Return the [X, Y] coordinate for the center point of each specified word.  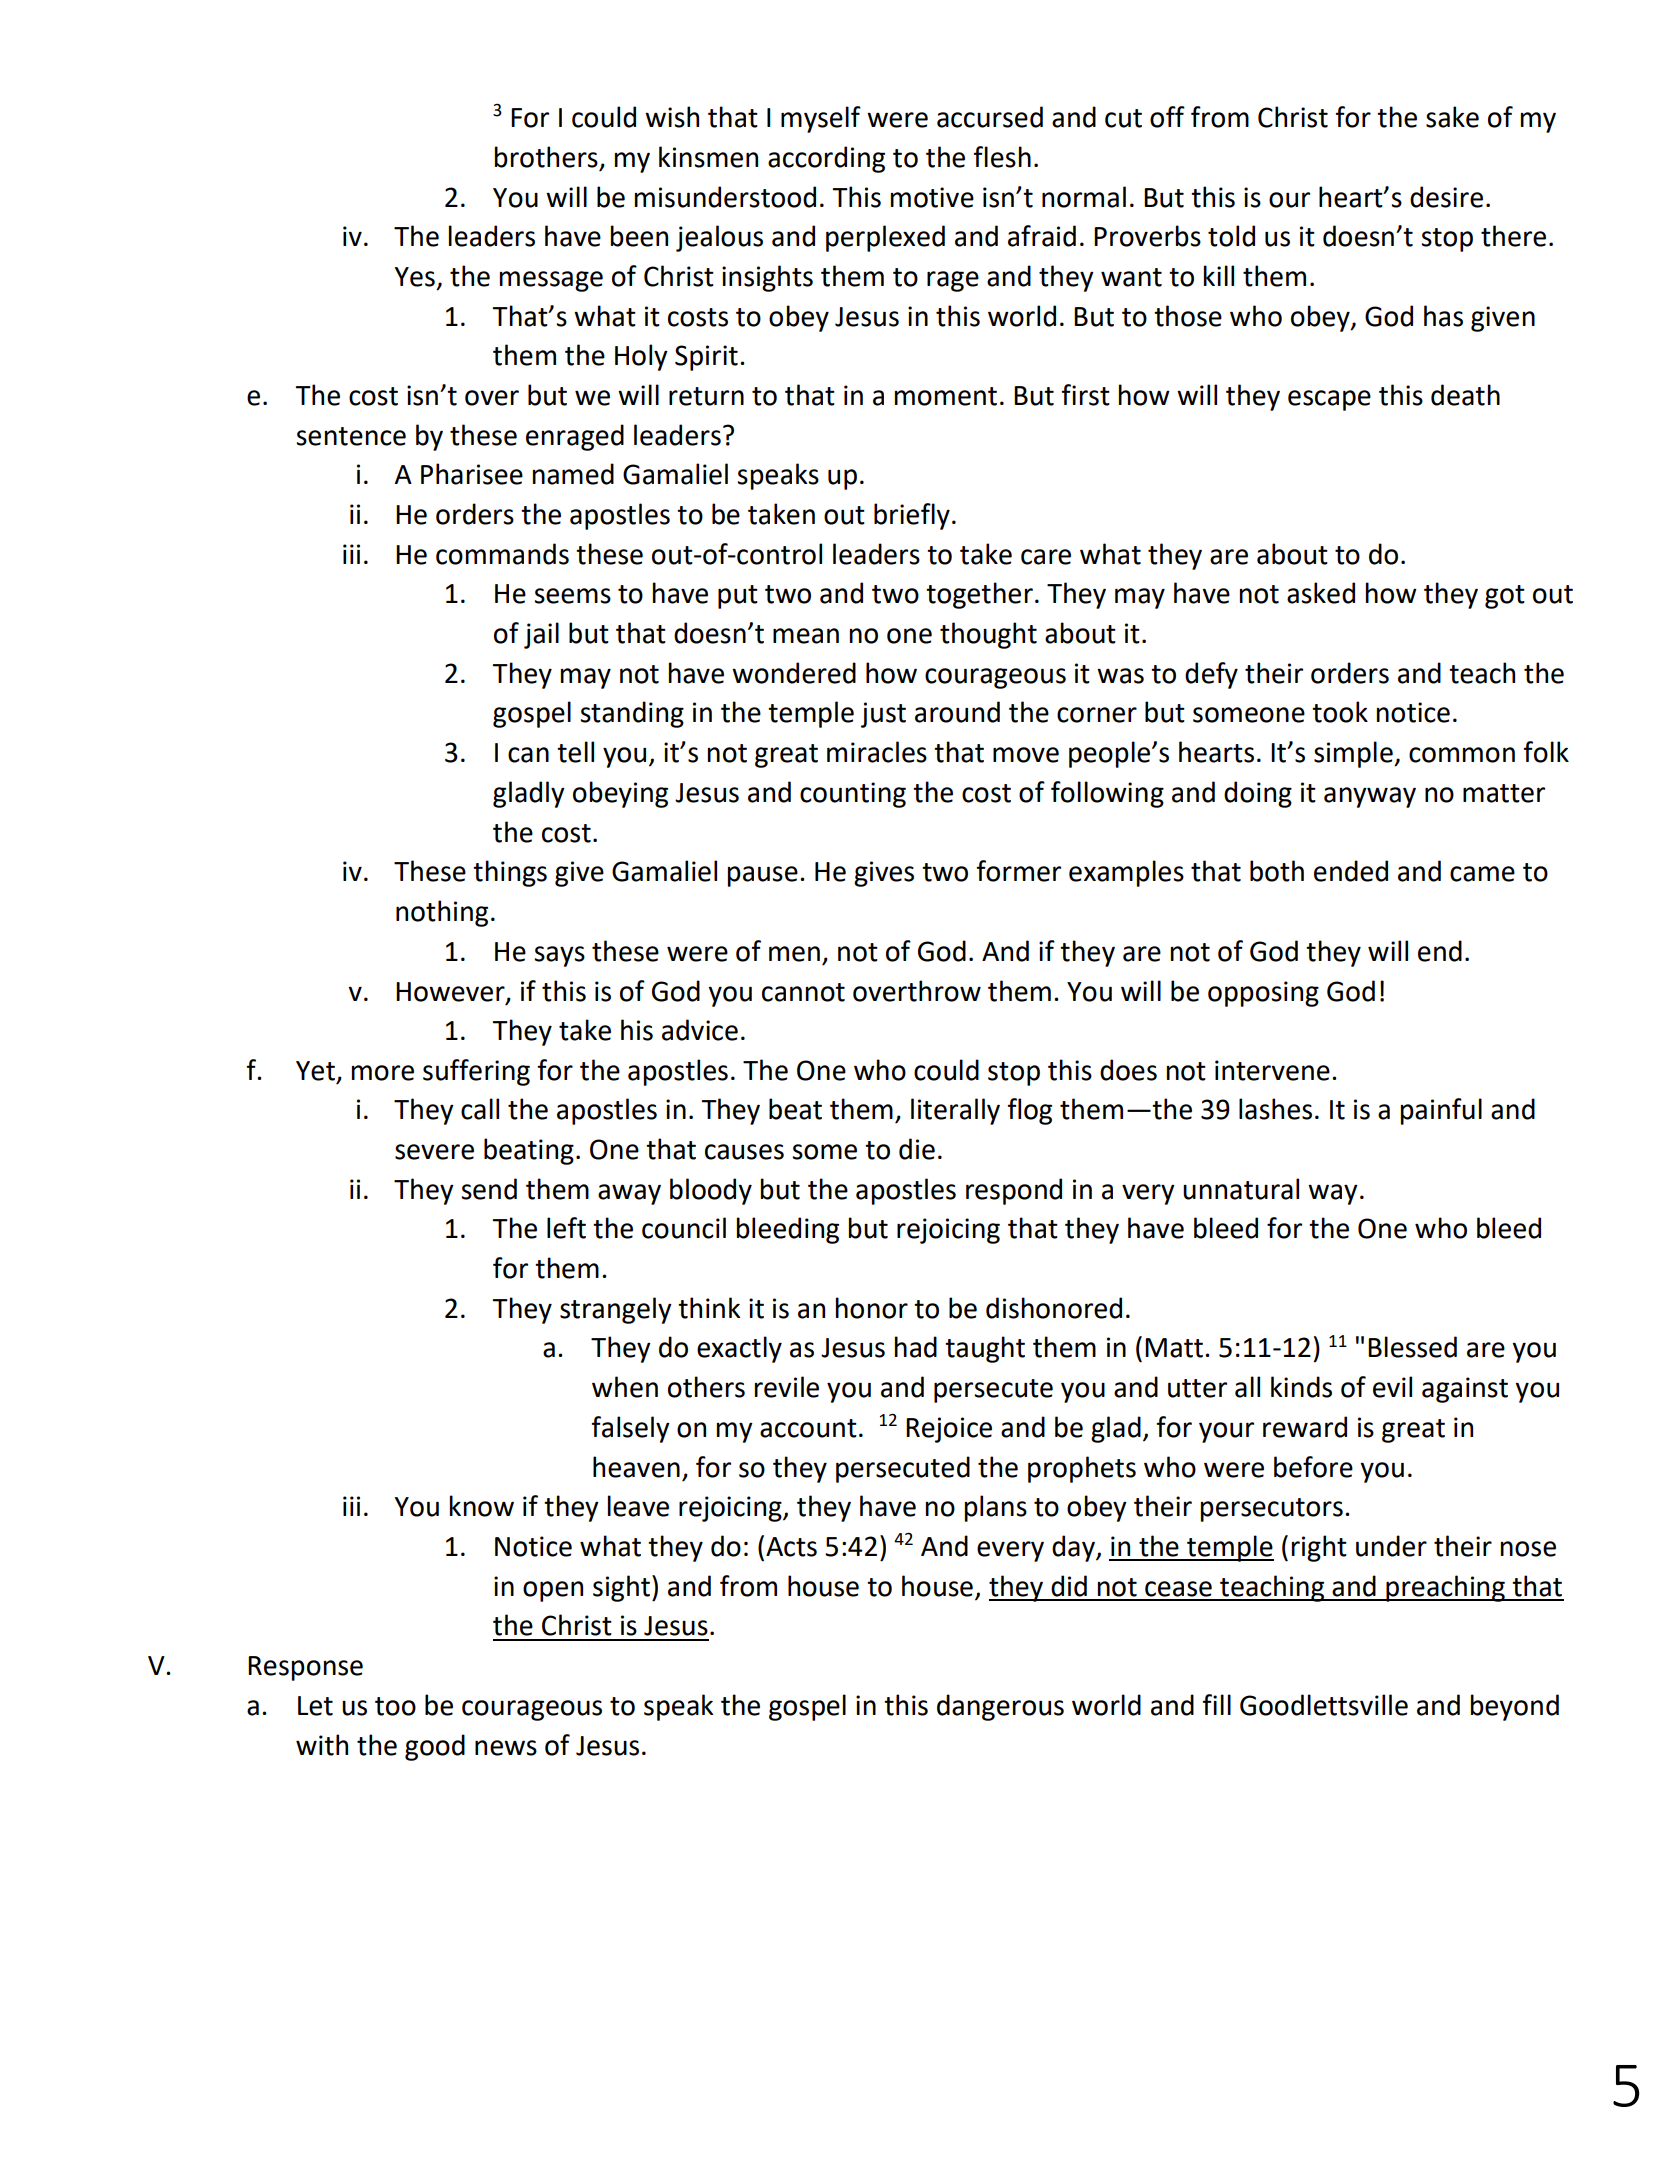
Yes [414, 277]
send [489, 1189]
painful [1441, 1111]
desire [1446, 197]
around [957, 712]
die [917, 1149]
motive [932, 197]
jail [541, 635]
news [506, 1748]
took [1340, 712]
